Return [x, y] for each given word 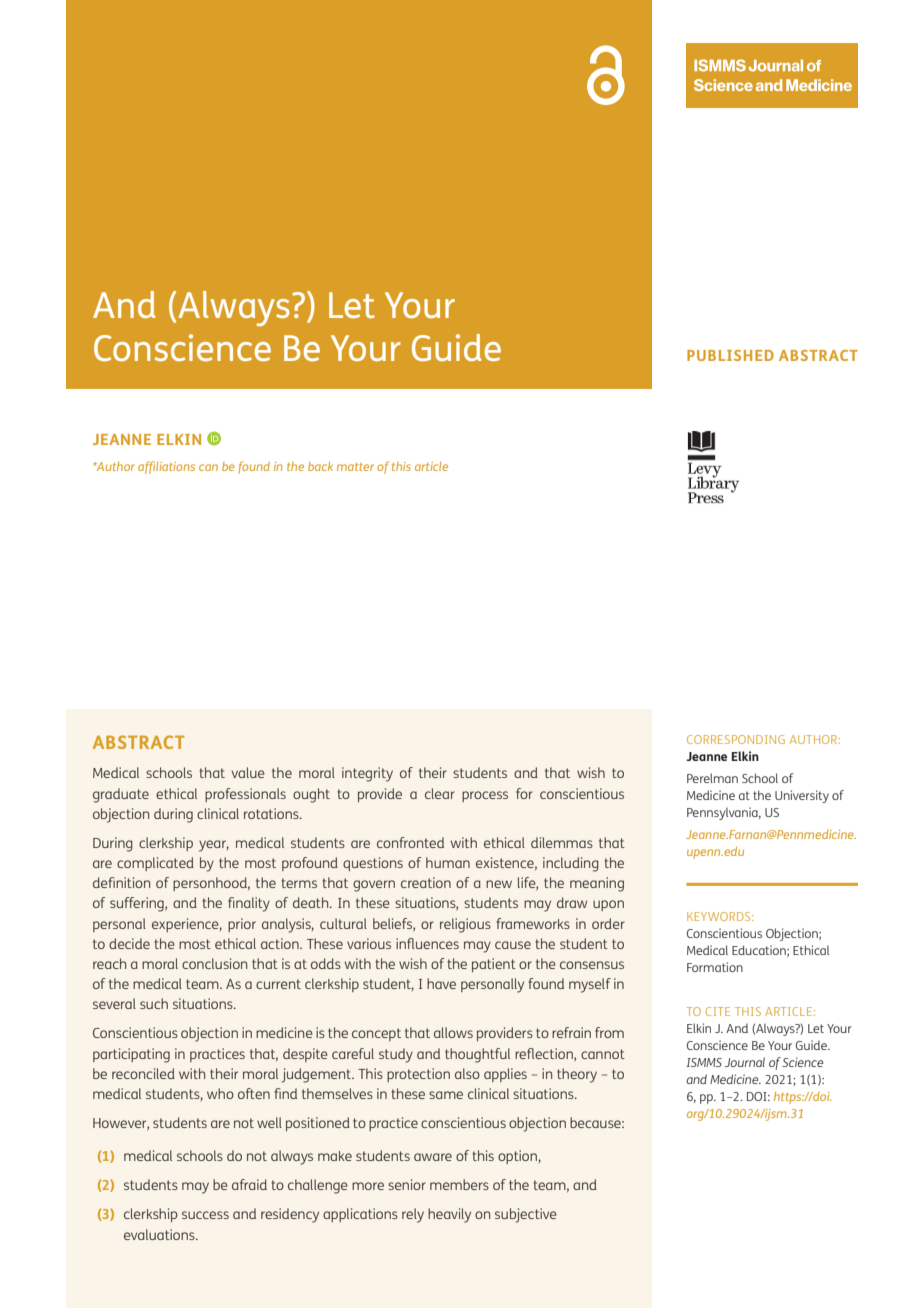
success [205, 1215]
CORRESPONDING [736, 739]
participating [131, 1055]
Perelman [712, 778]
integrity [367, 774]
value [248, 772]
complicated [155, 864]
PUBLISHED [730, 355]
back [320, 466]
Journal [745, 1062]
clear [440, 793]
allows [453, 1032]
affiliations [166, 467]
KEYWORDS [720, 916]
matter [355, 467]
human [448, 862]
